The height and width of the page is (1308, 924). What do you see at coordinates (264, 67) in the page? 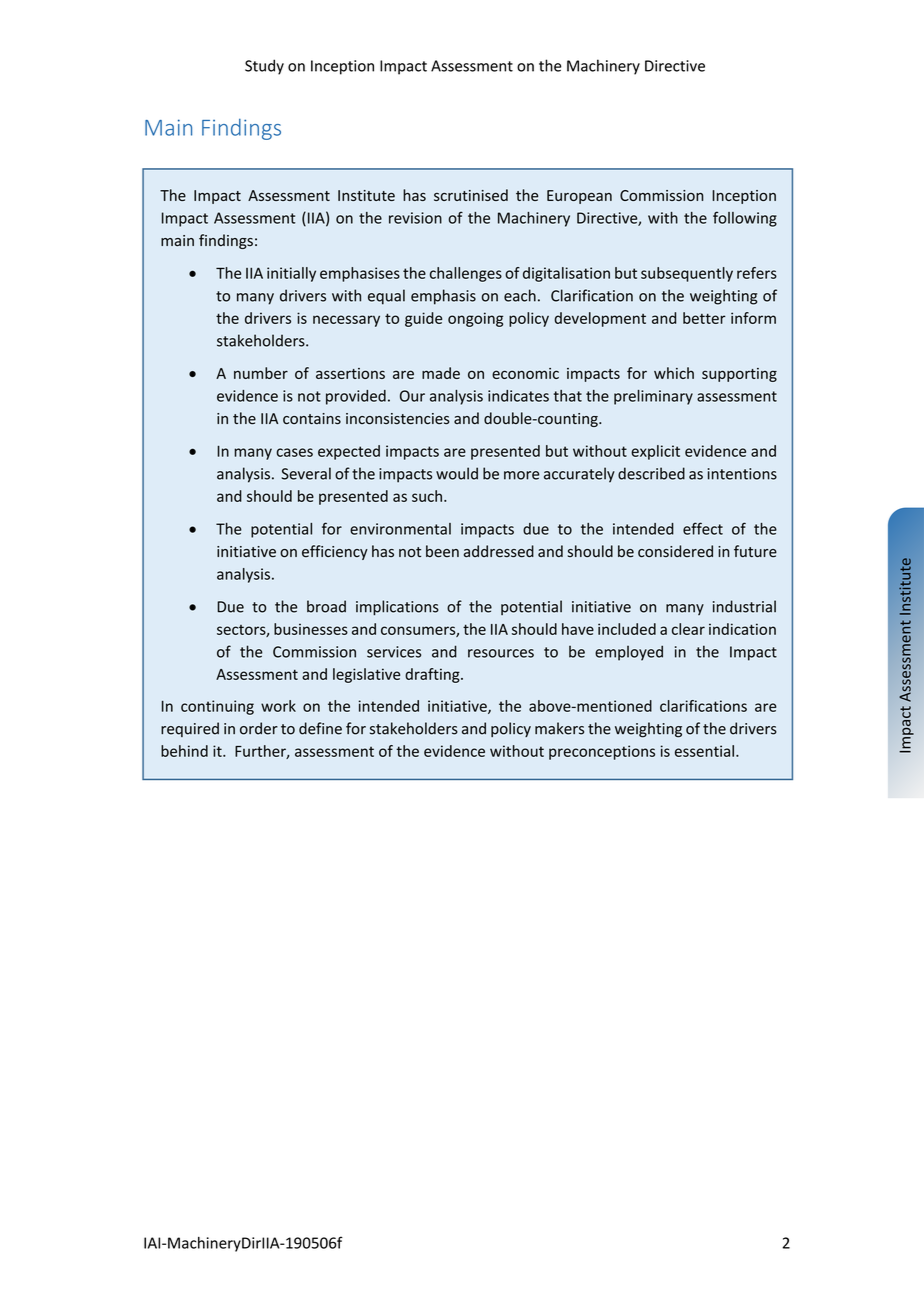
I see `Study` at bounding box center [264, 67].
